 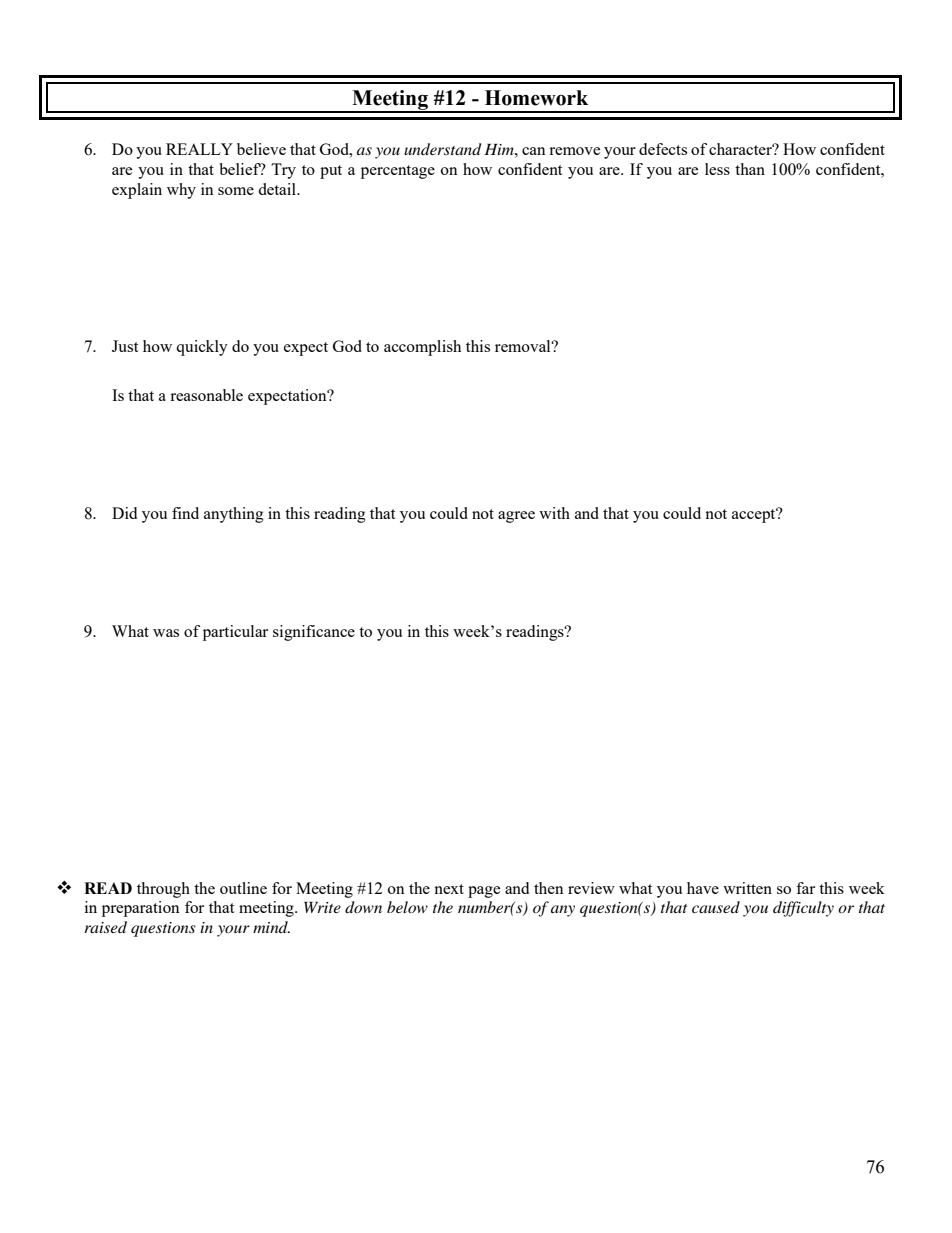 What do you see at coordinates (554, 513) in the document?
I see `with` at bounding box center [554, 513].
